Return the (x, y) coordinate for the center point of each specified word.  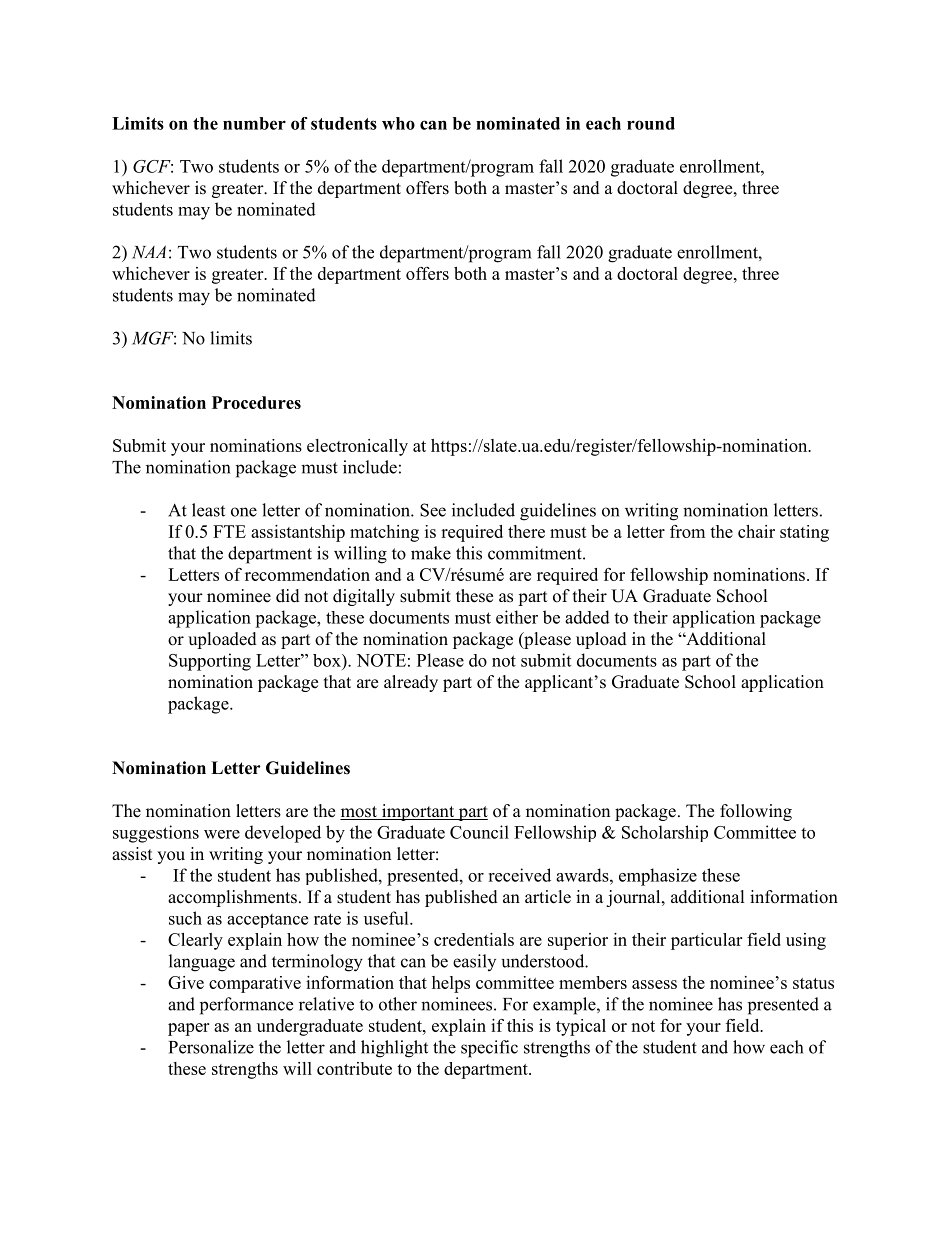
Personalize (211, 1047)
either (517, 617)
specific (489, 1049)
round (651, 123)
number (254, 123)
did (288, 596)
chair (756, 531)
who (398, 123)
